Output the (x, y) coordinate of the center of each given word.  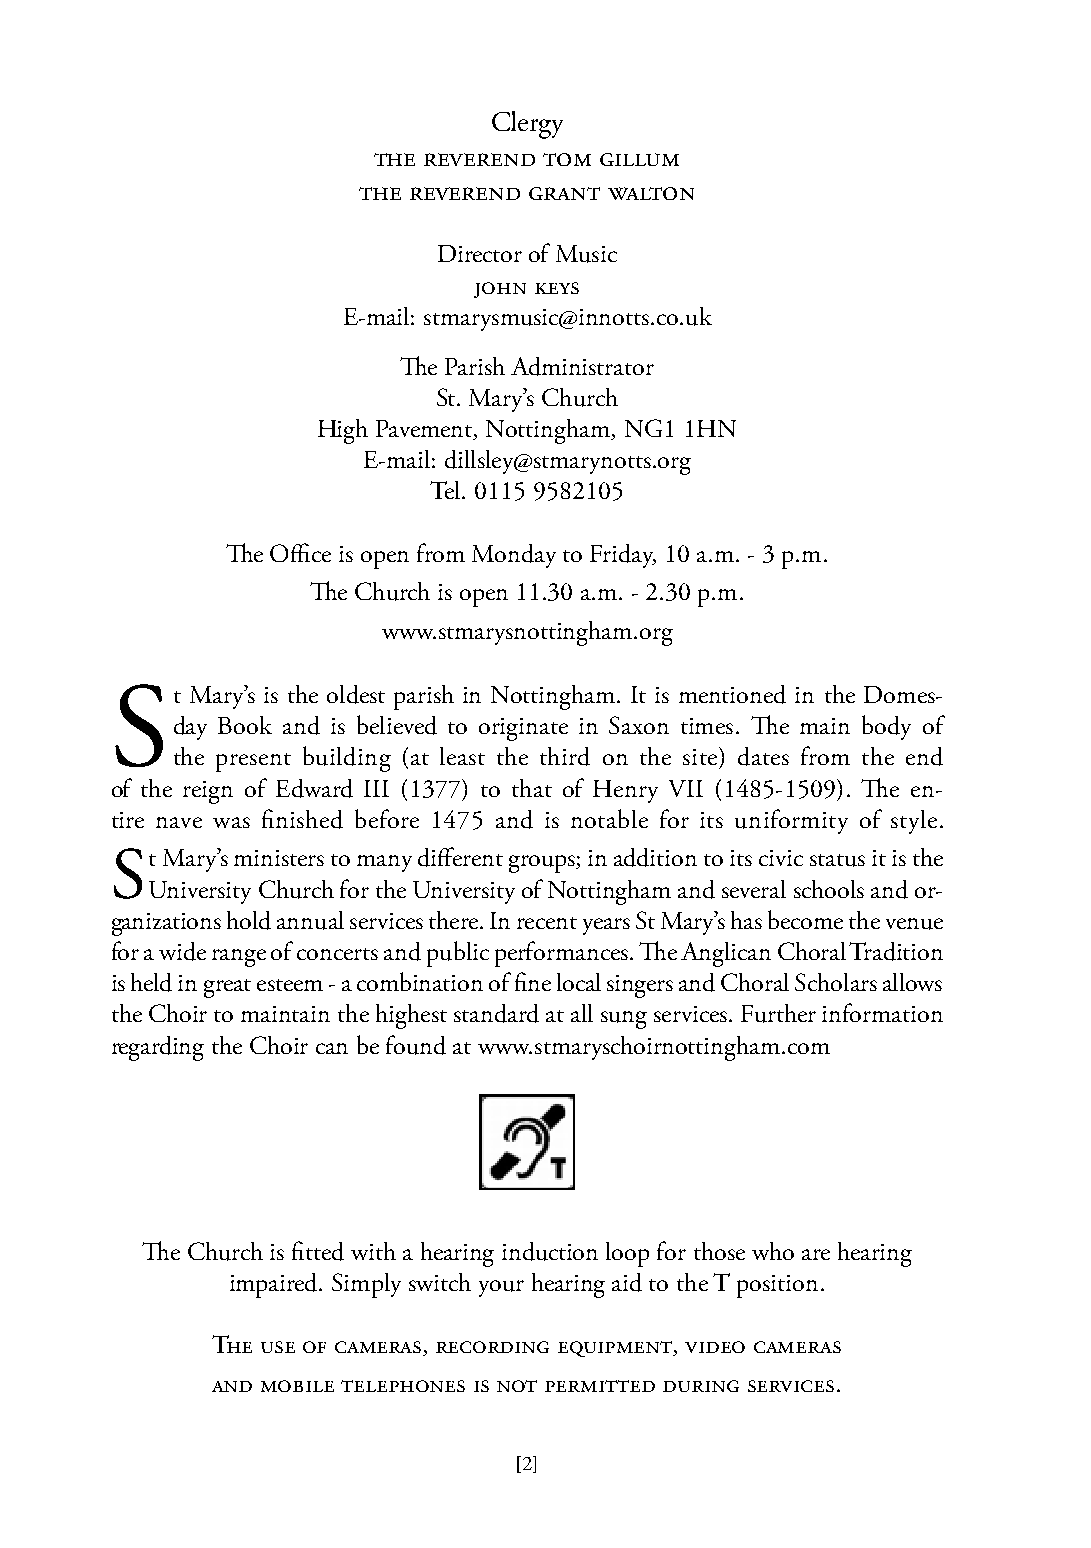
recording (492, 1347)
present (253, 762)
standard (496, 1013)
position (777, 1286)
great (227, 988)
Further (778, 1013)
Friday (623, 556)
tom (567, 159)
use (278, 1347)
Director (480, 253)
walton (651, 193)
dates (763, 756)
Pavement (425, 430)
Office (300, 552)
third (565, 756)
